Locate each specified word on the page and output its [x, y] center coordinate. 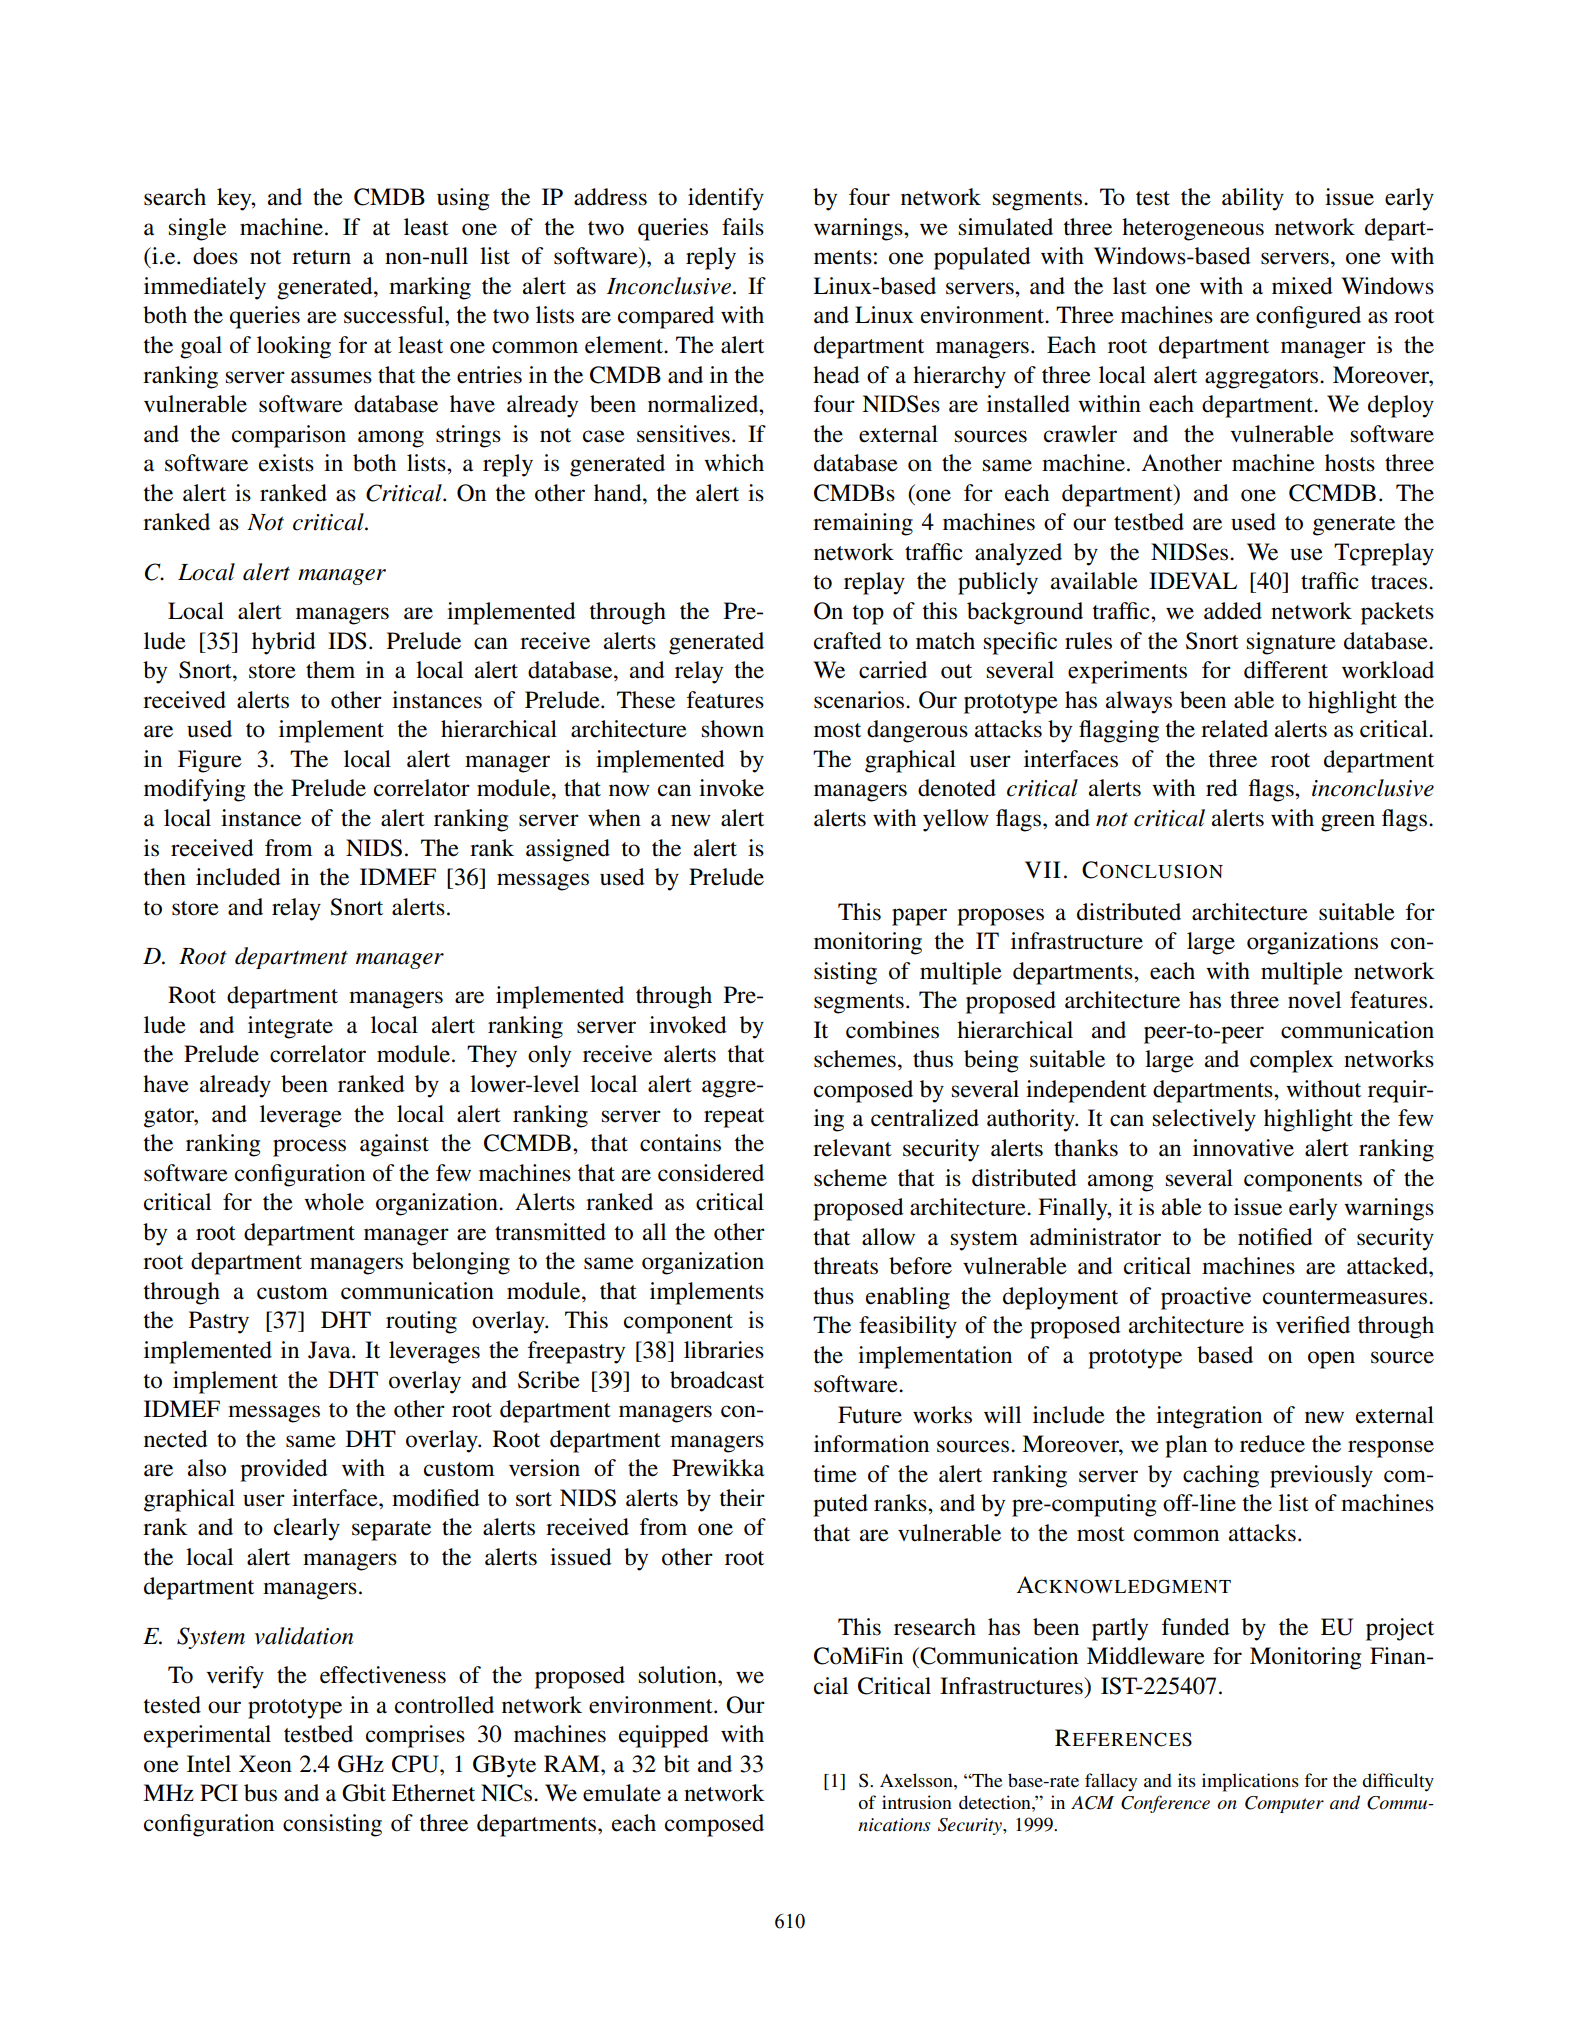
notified [1275, 1237]
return [321, 257]
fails [743, 227]
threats [845, 1266]
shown [733, 729]
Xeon [265, 1764]
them [330, 670]
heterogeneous [1193, 229]
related [1234, 729]
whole [334, 1202]
